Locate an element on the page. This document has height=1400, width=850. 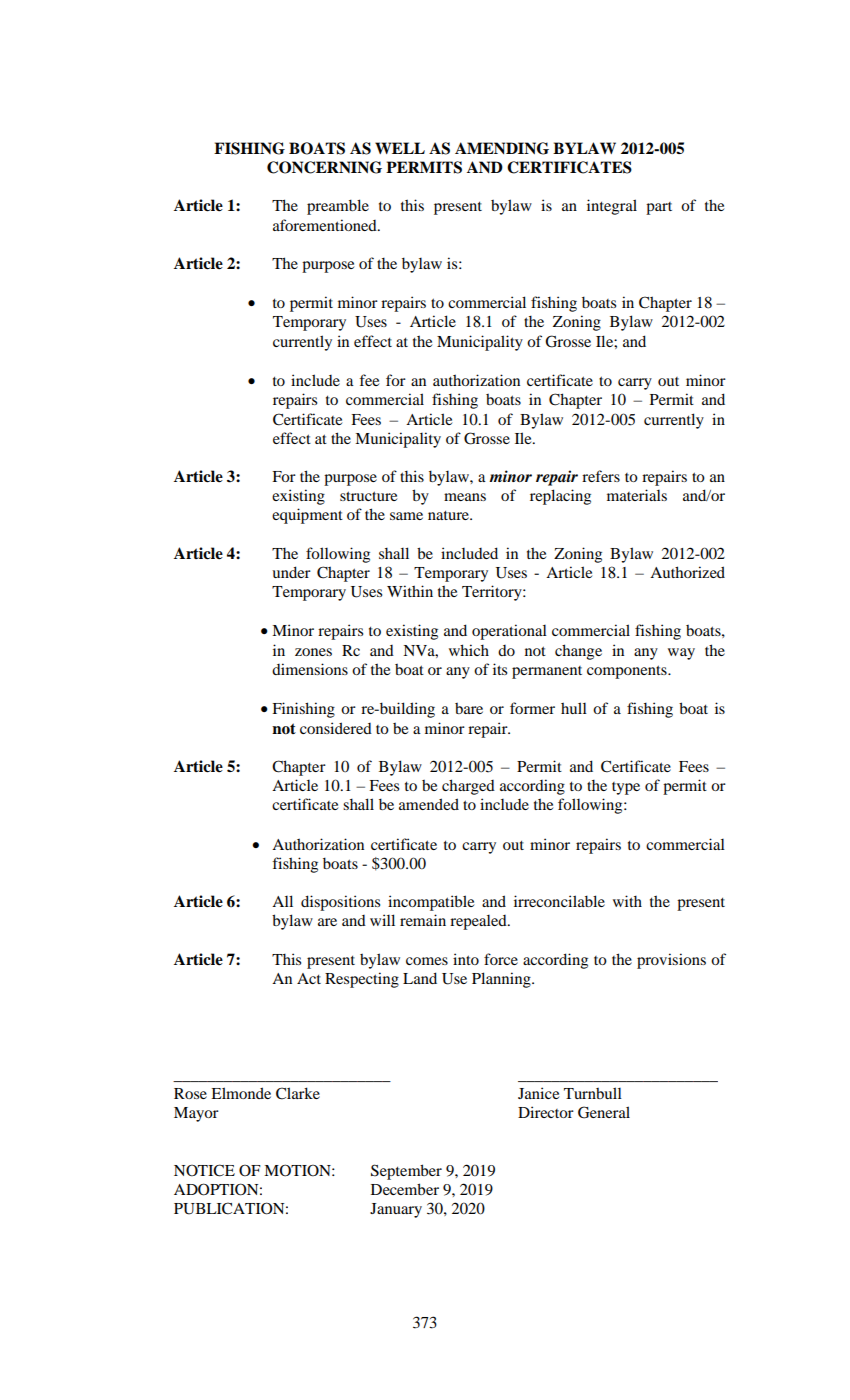
equipment is located at coordinates (307, 516).
